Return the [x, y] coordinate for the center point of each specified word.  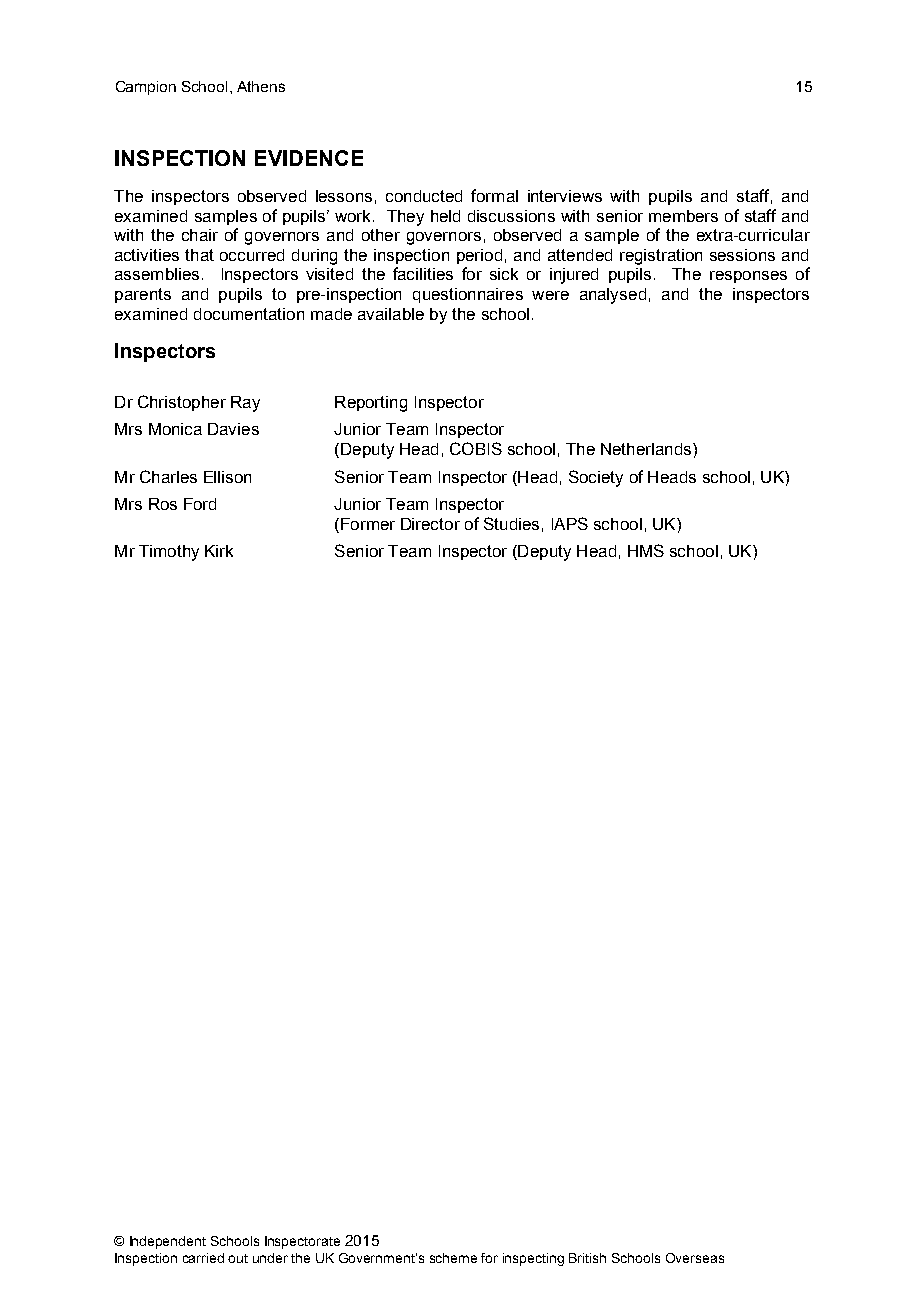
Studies [511, 523]
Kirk [219, 551]
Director [430, 524]
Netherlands [647, 449]
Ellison [227, 477]
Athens [261, 86]
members [683, 216]
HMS [646, 550]
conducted [424, 196]
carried [203, 1258]
